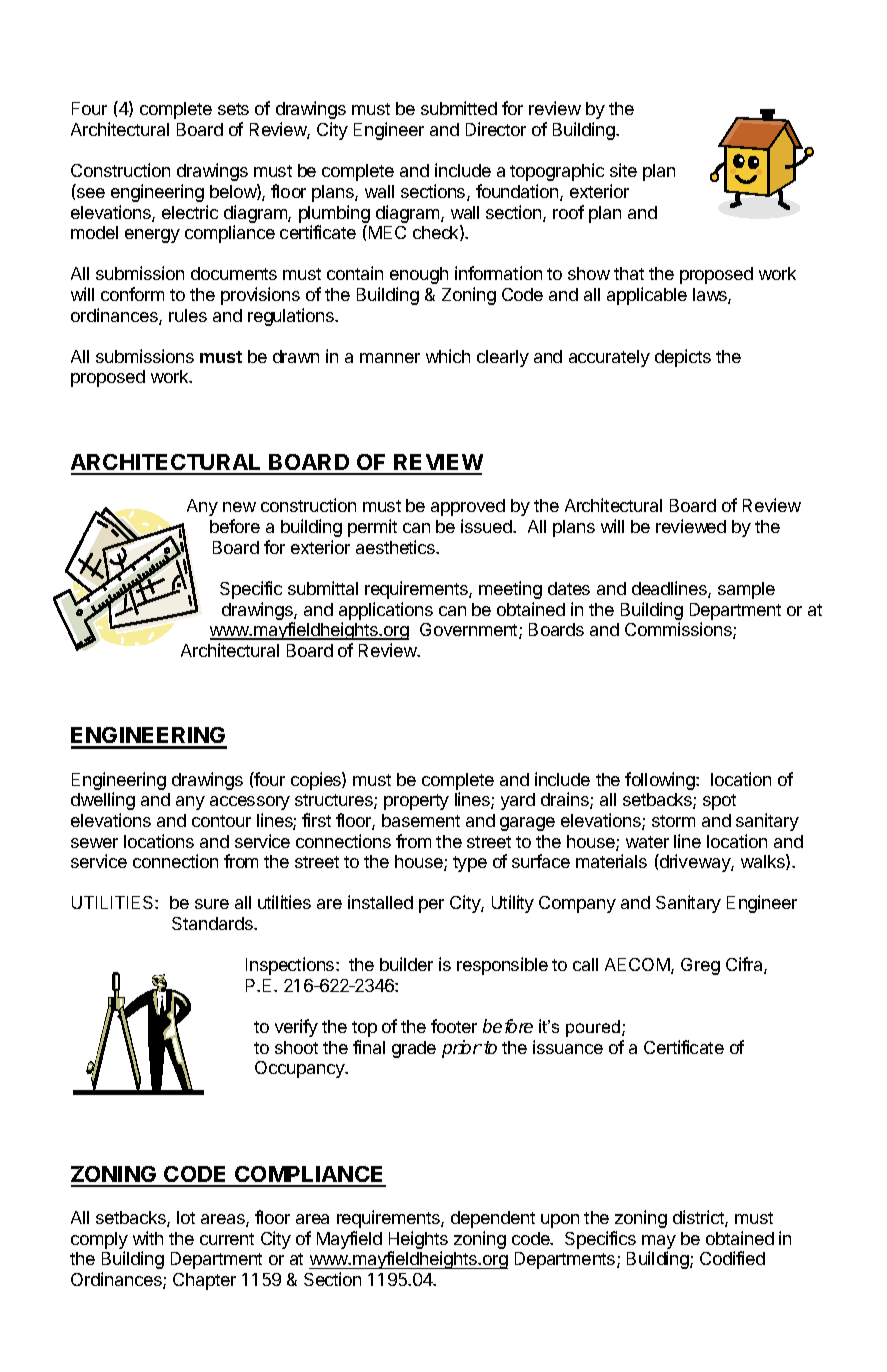  Describe the element at coordinates (623, 170) in the screenshot. I see `site` at that location.
